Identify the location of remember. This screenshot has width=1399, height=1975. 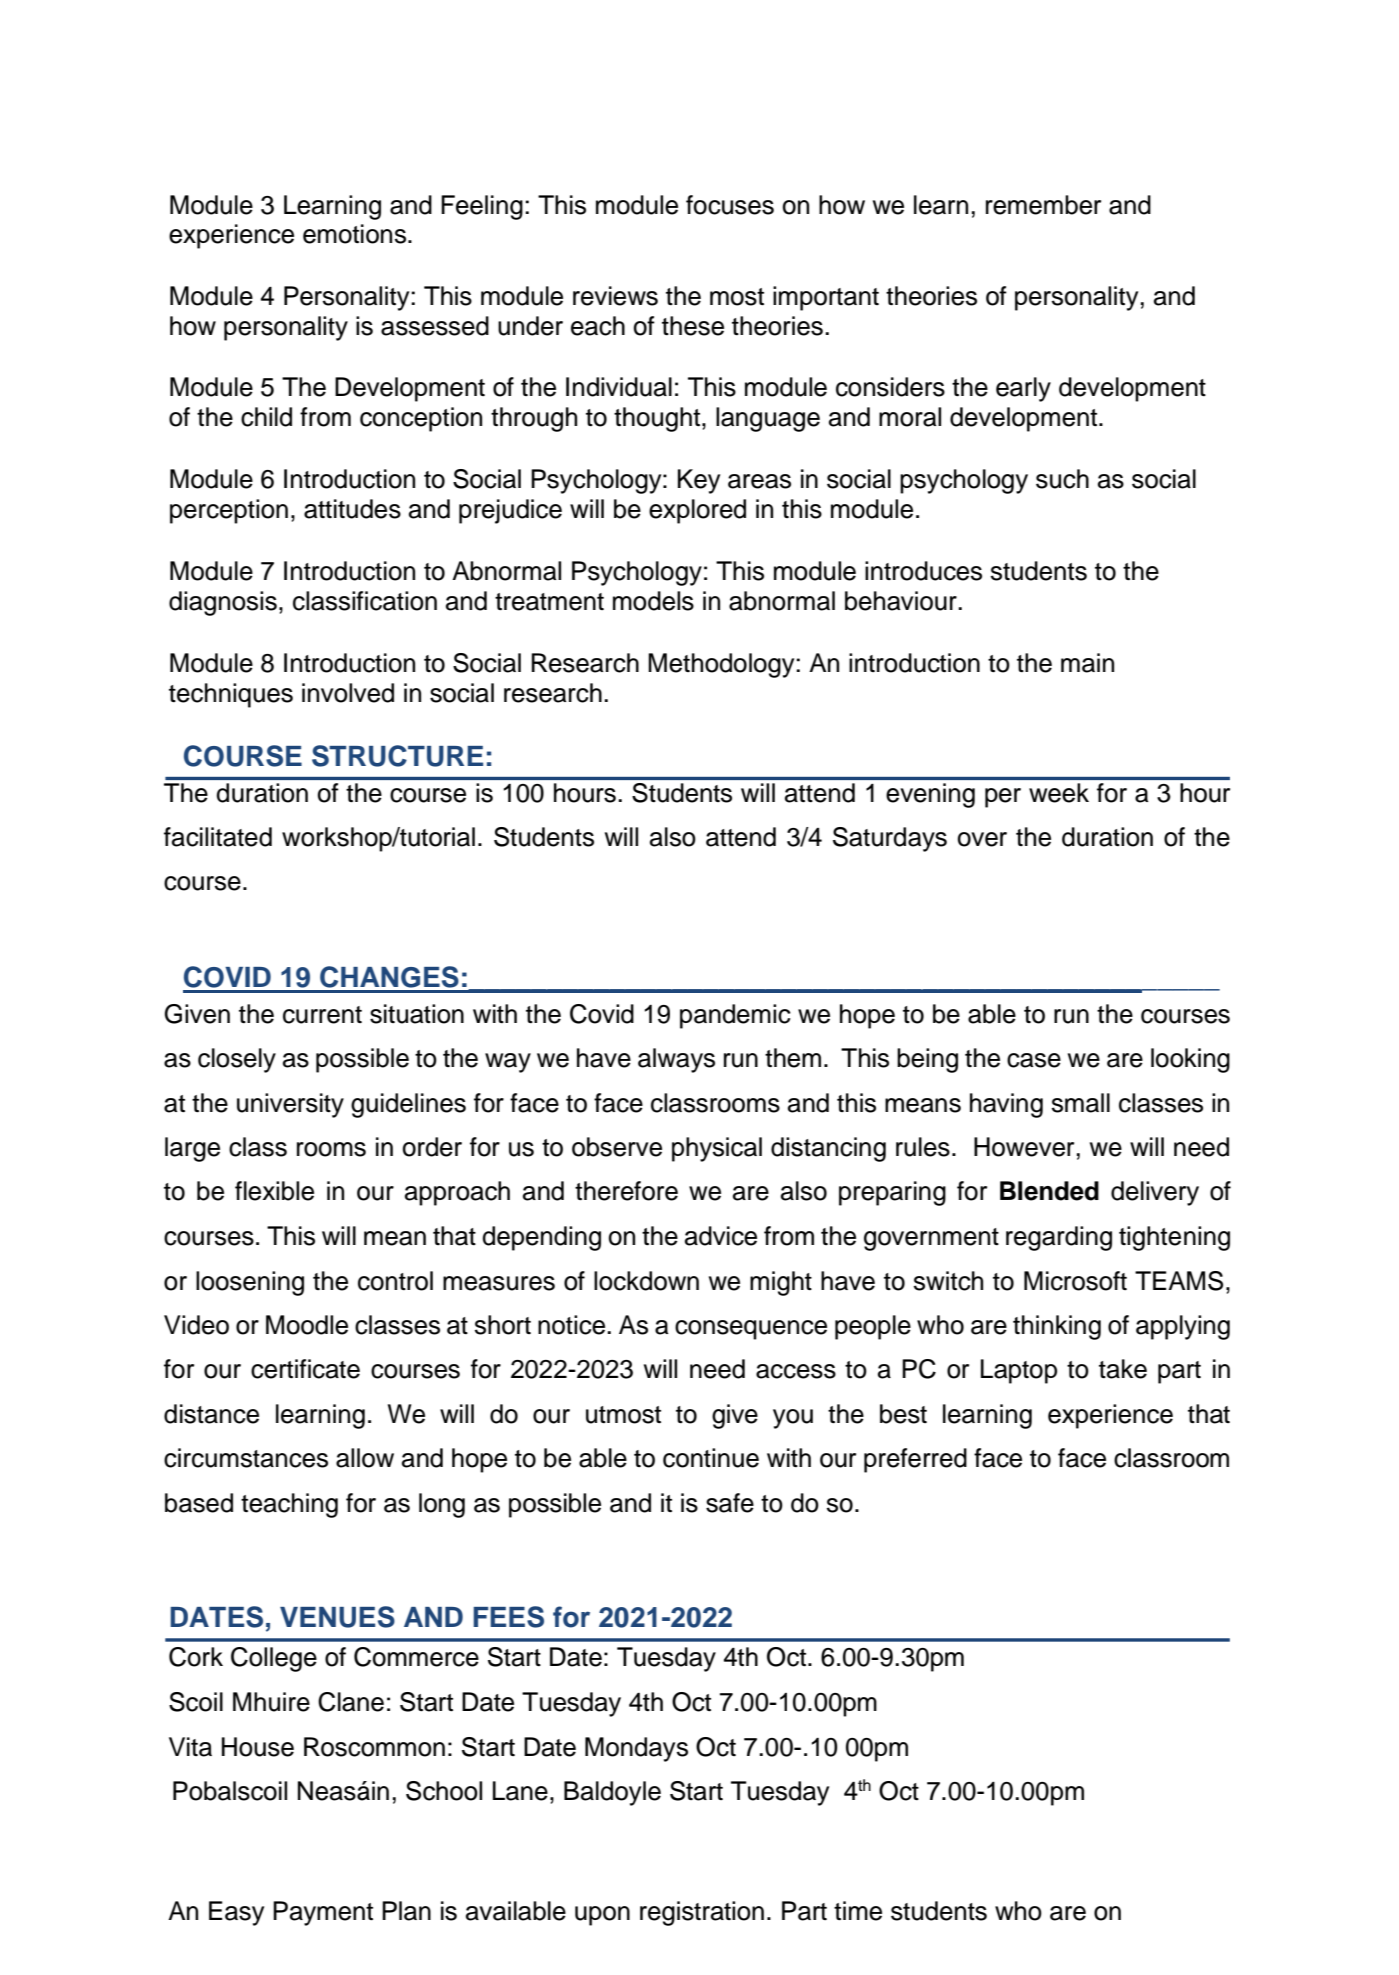
(1043, 205).
